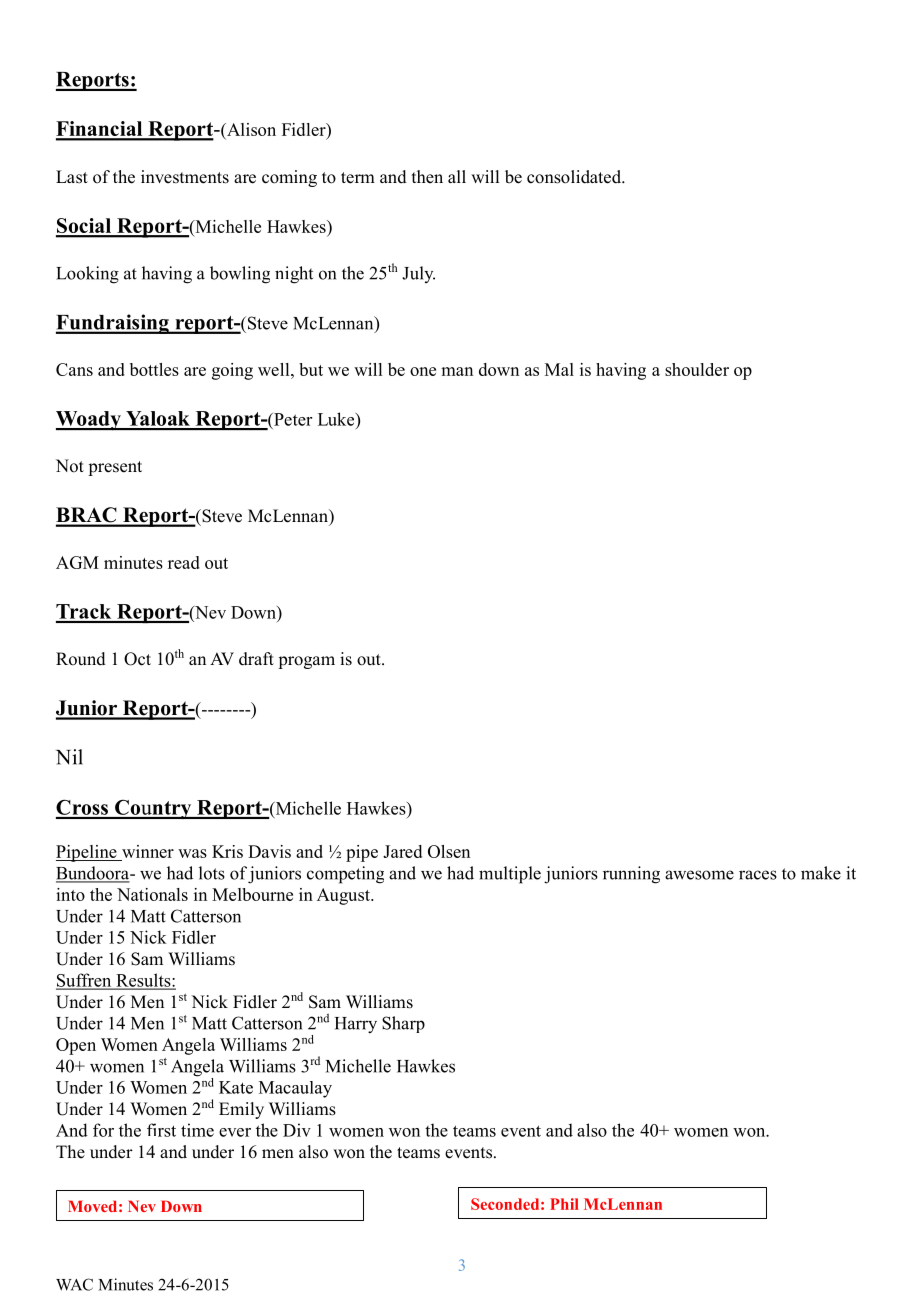  What do you see at coordinates (697, 369) in the screenshot?
I see `shoulder` at bounding box center [697, 369].
